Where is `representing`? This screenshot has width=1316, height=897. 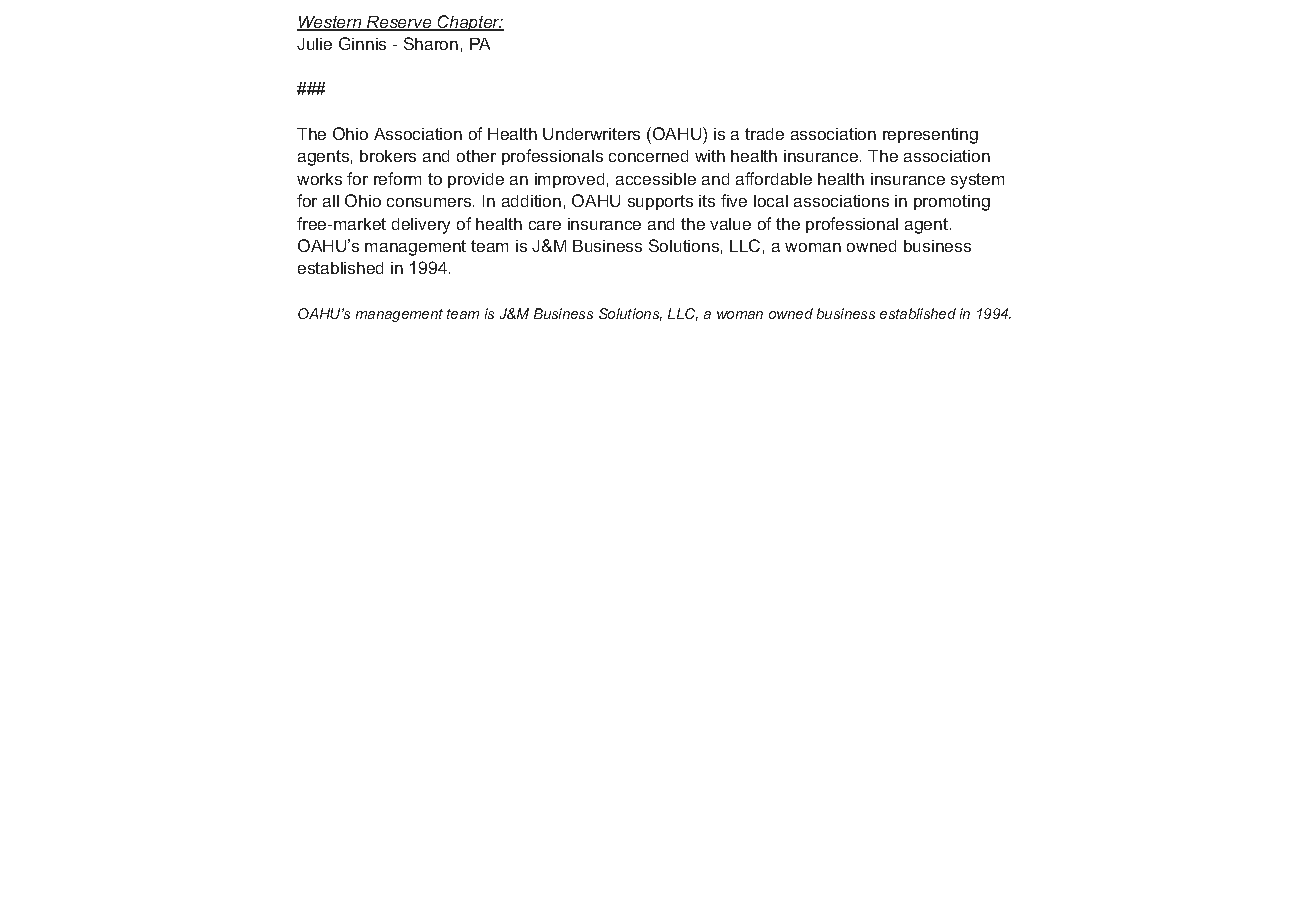
representing is located at coordinates (930, 136).
